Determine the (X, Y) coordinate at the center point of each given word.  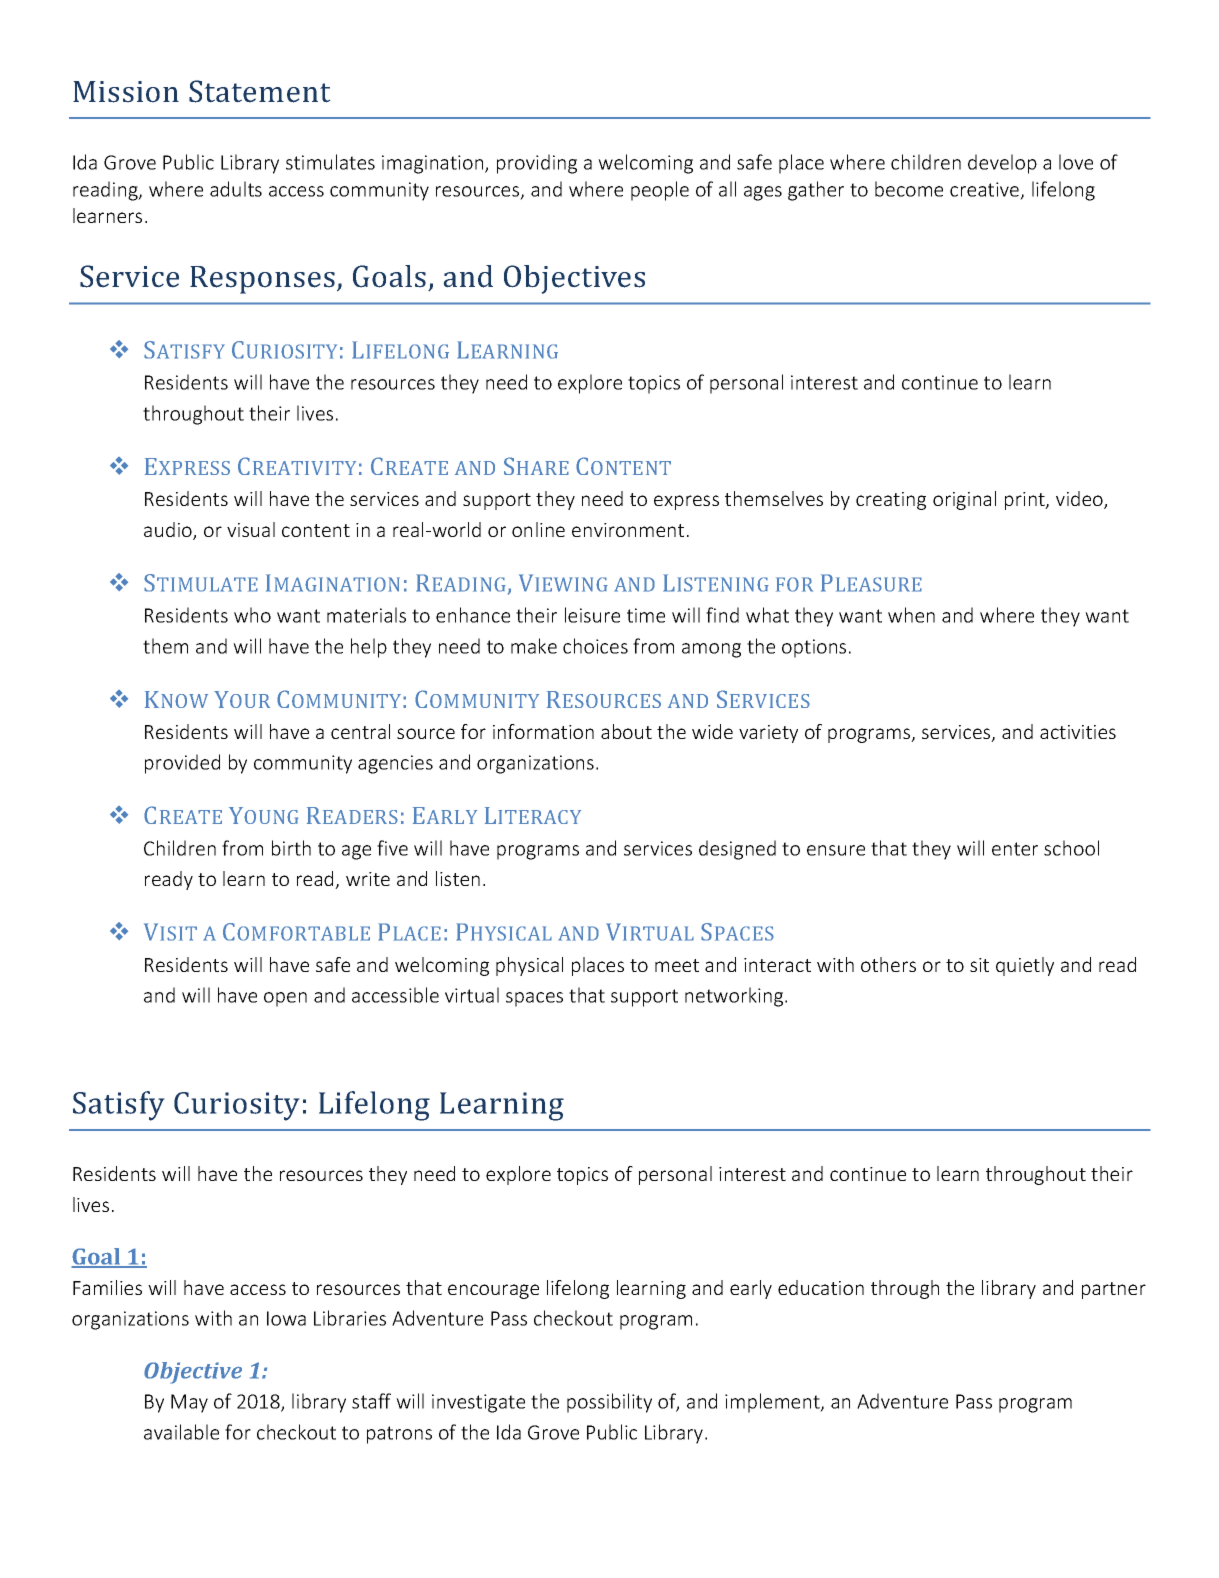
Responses (262, 280)
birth (291, 848)
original (964, 500)
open (285, 999)
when (911, 615)
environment (628, 530)
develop (1002, 164)
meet (677, 965)
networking (735, 997)
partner (1114, 1290)
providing (537, 164)
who (252, 615)
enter (1015, 849)
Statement (260, 91)
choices (595, 646)
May (189, 1403)
